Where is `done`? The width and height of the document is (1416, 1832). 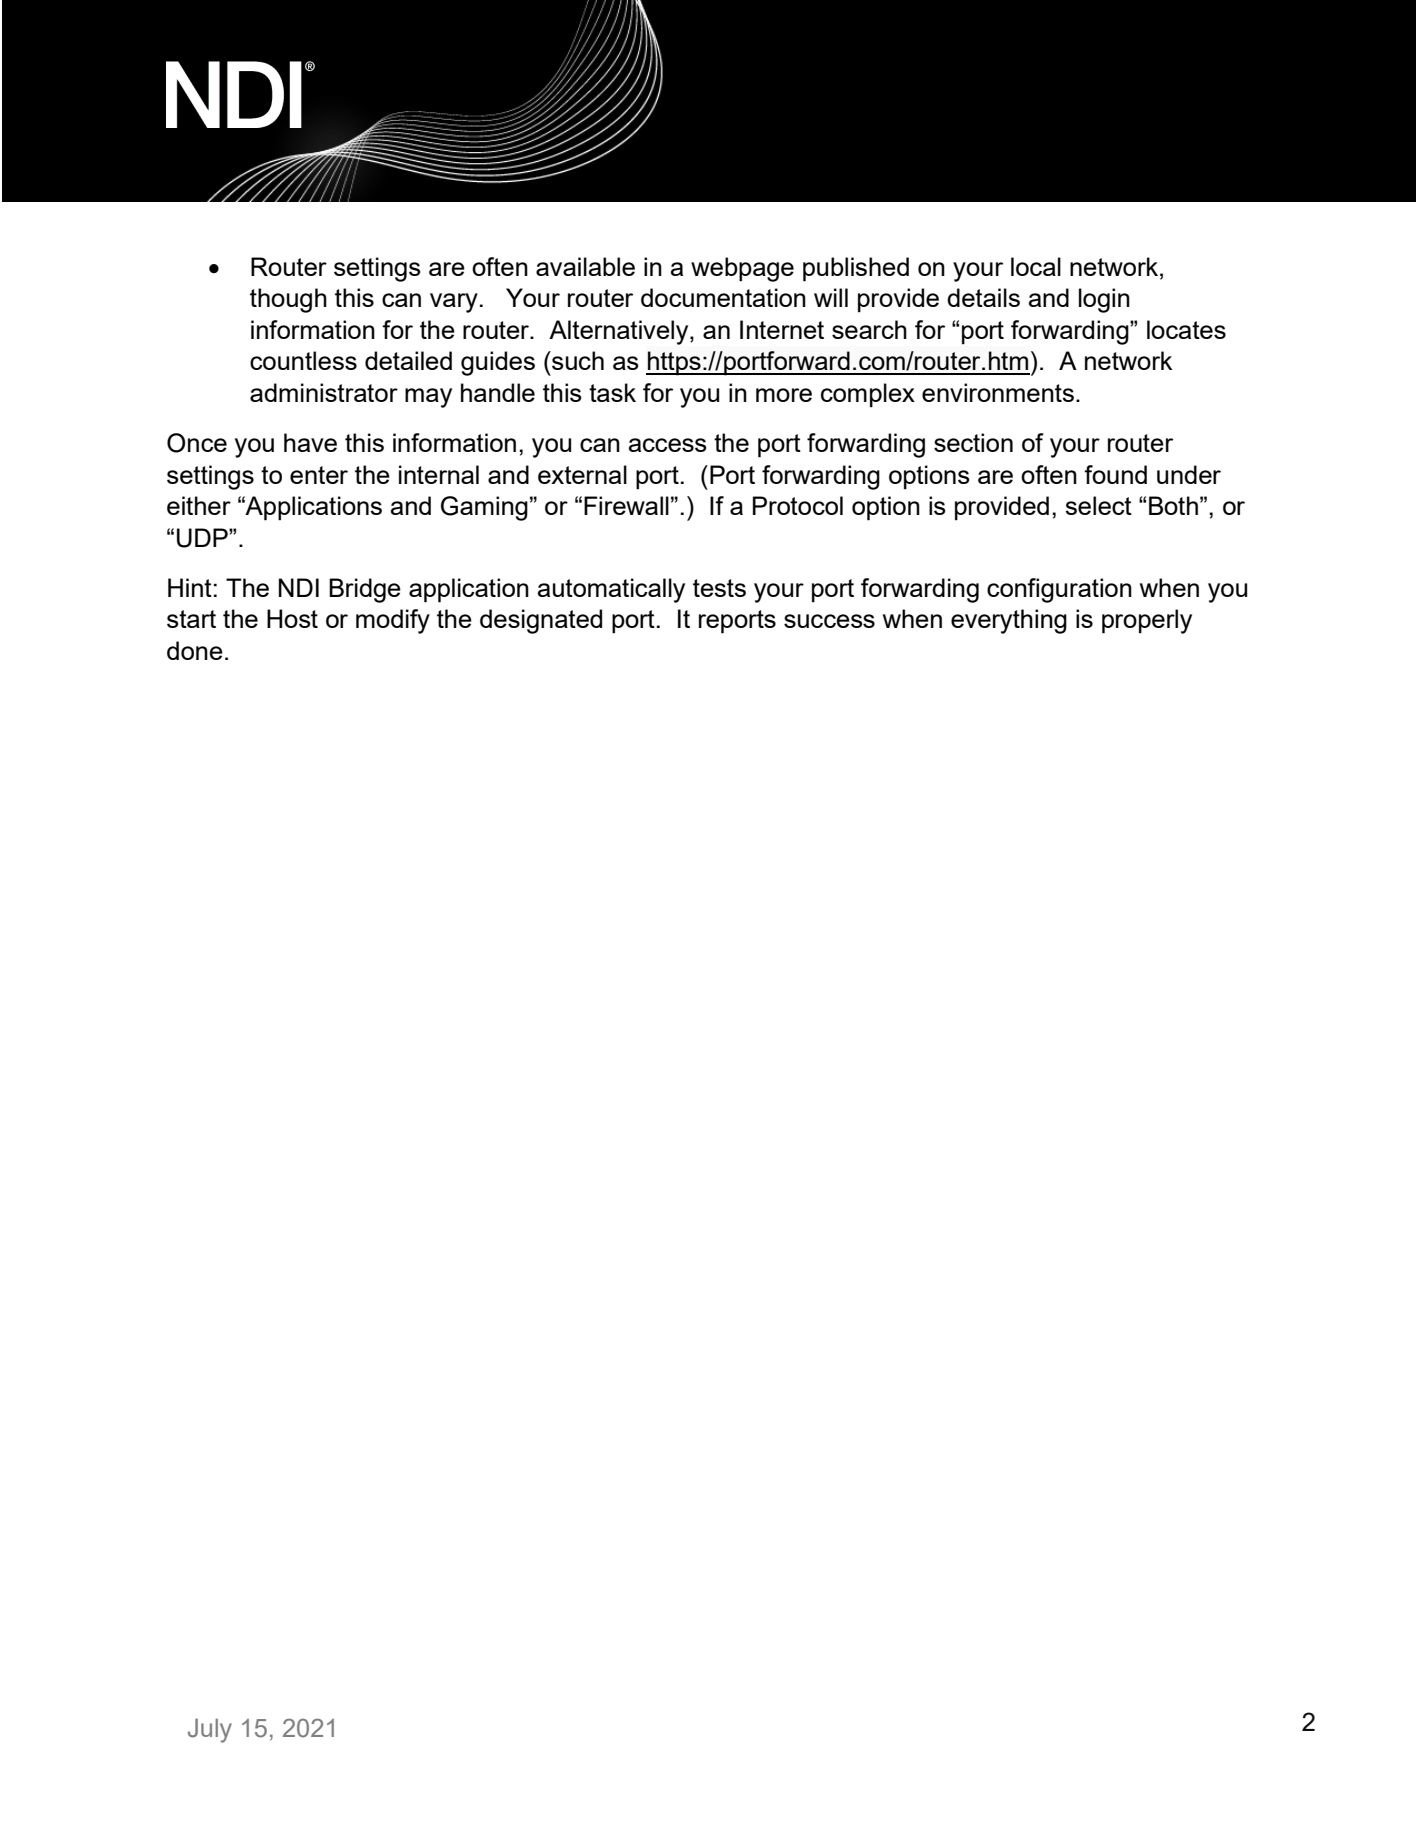 done is located at coordinates (195, 650).
